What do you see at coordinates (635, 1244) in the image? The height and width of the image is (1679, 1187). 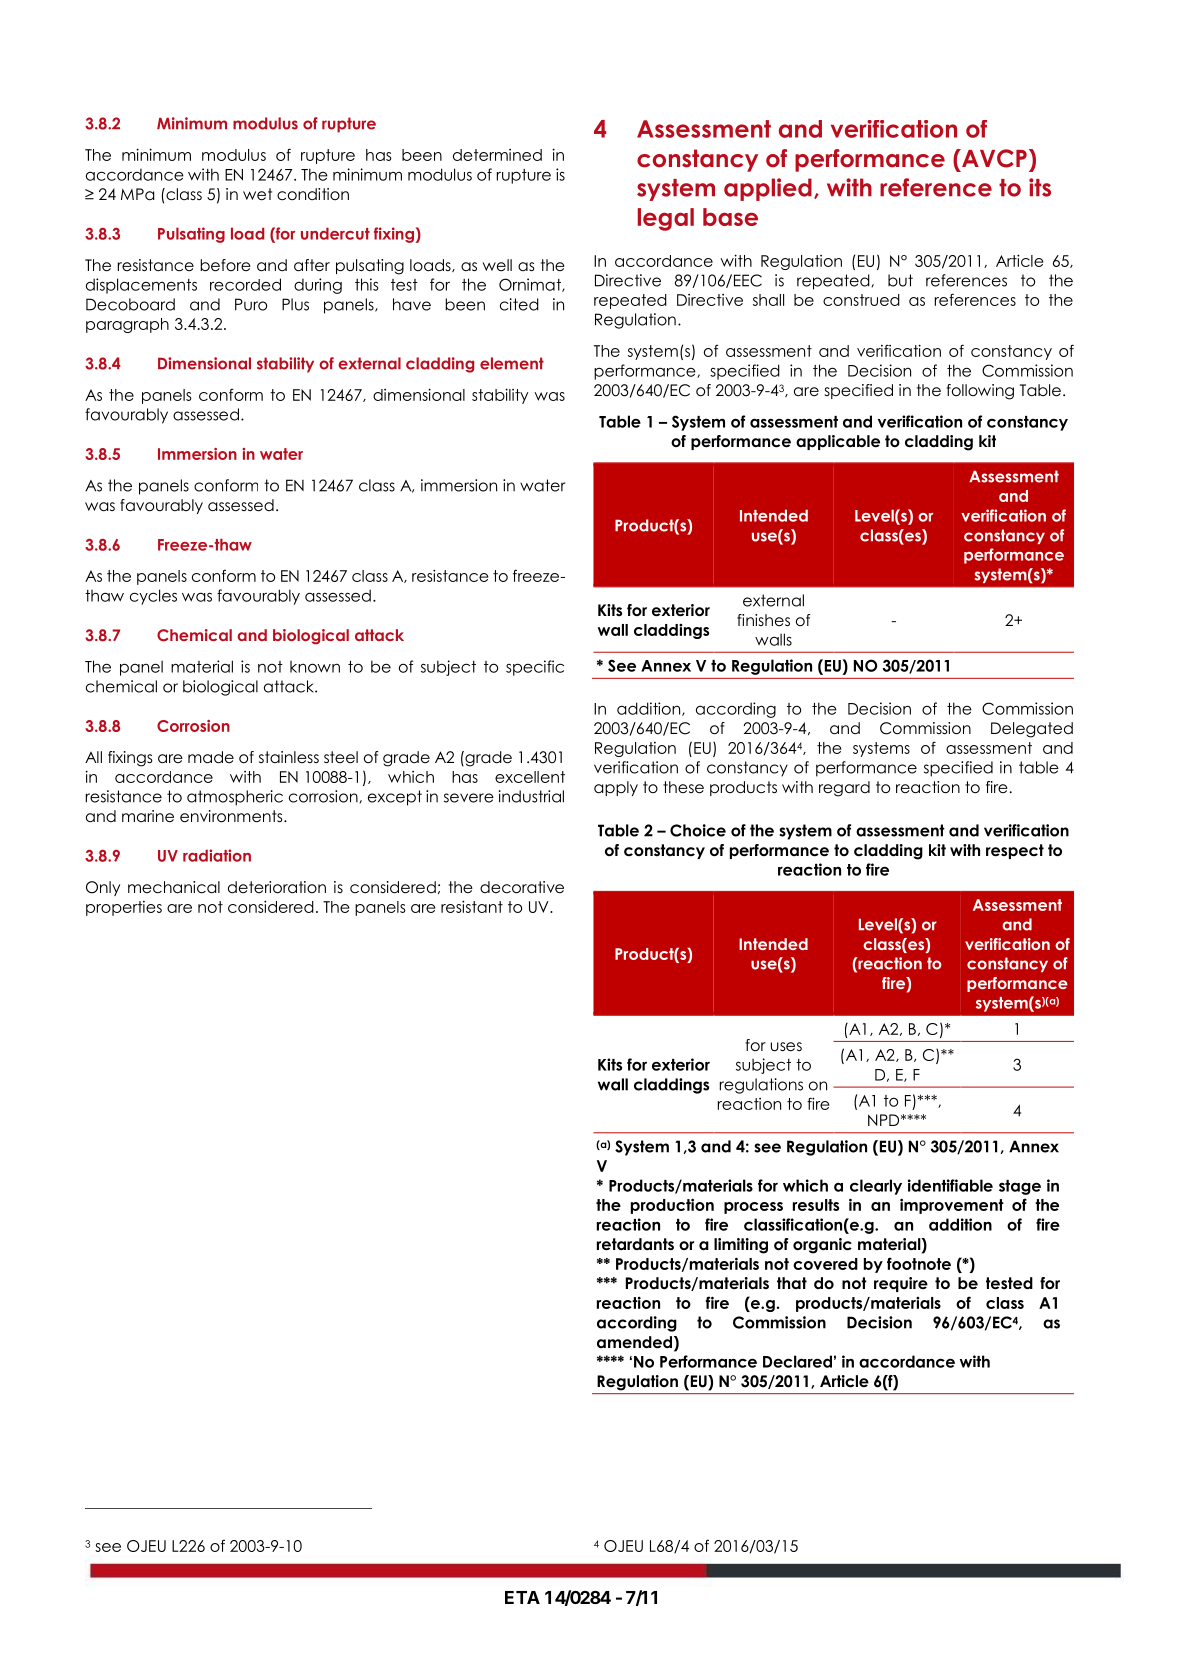 I see `retardants` at bounding box center [635, 1244].
